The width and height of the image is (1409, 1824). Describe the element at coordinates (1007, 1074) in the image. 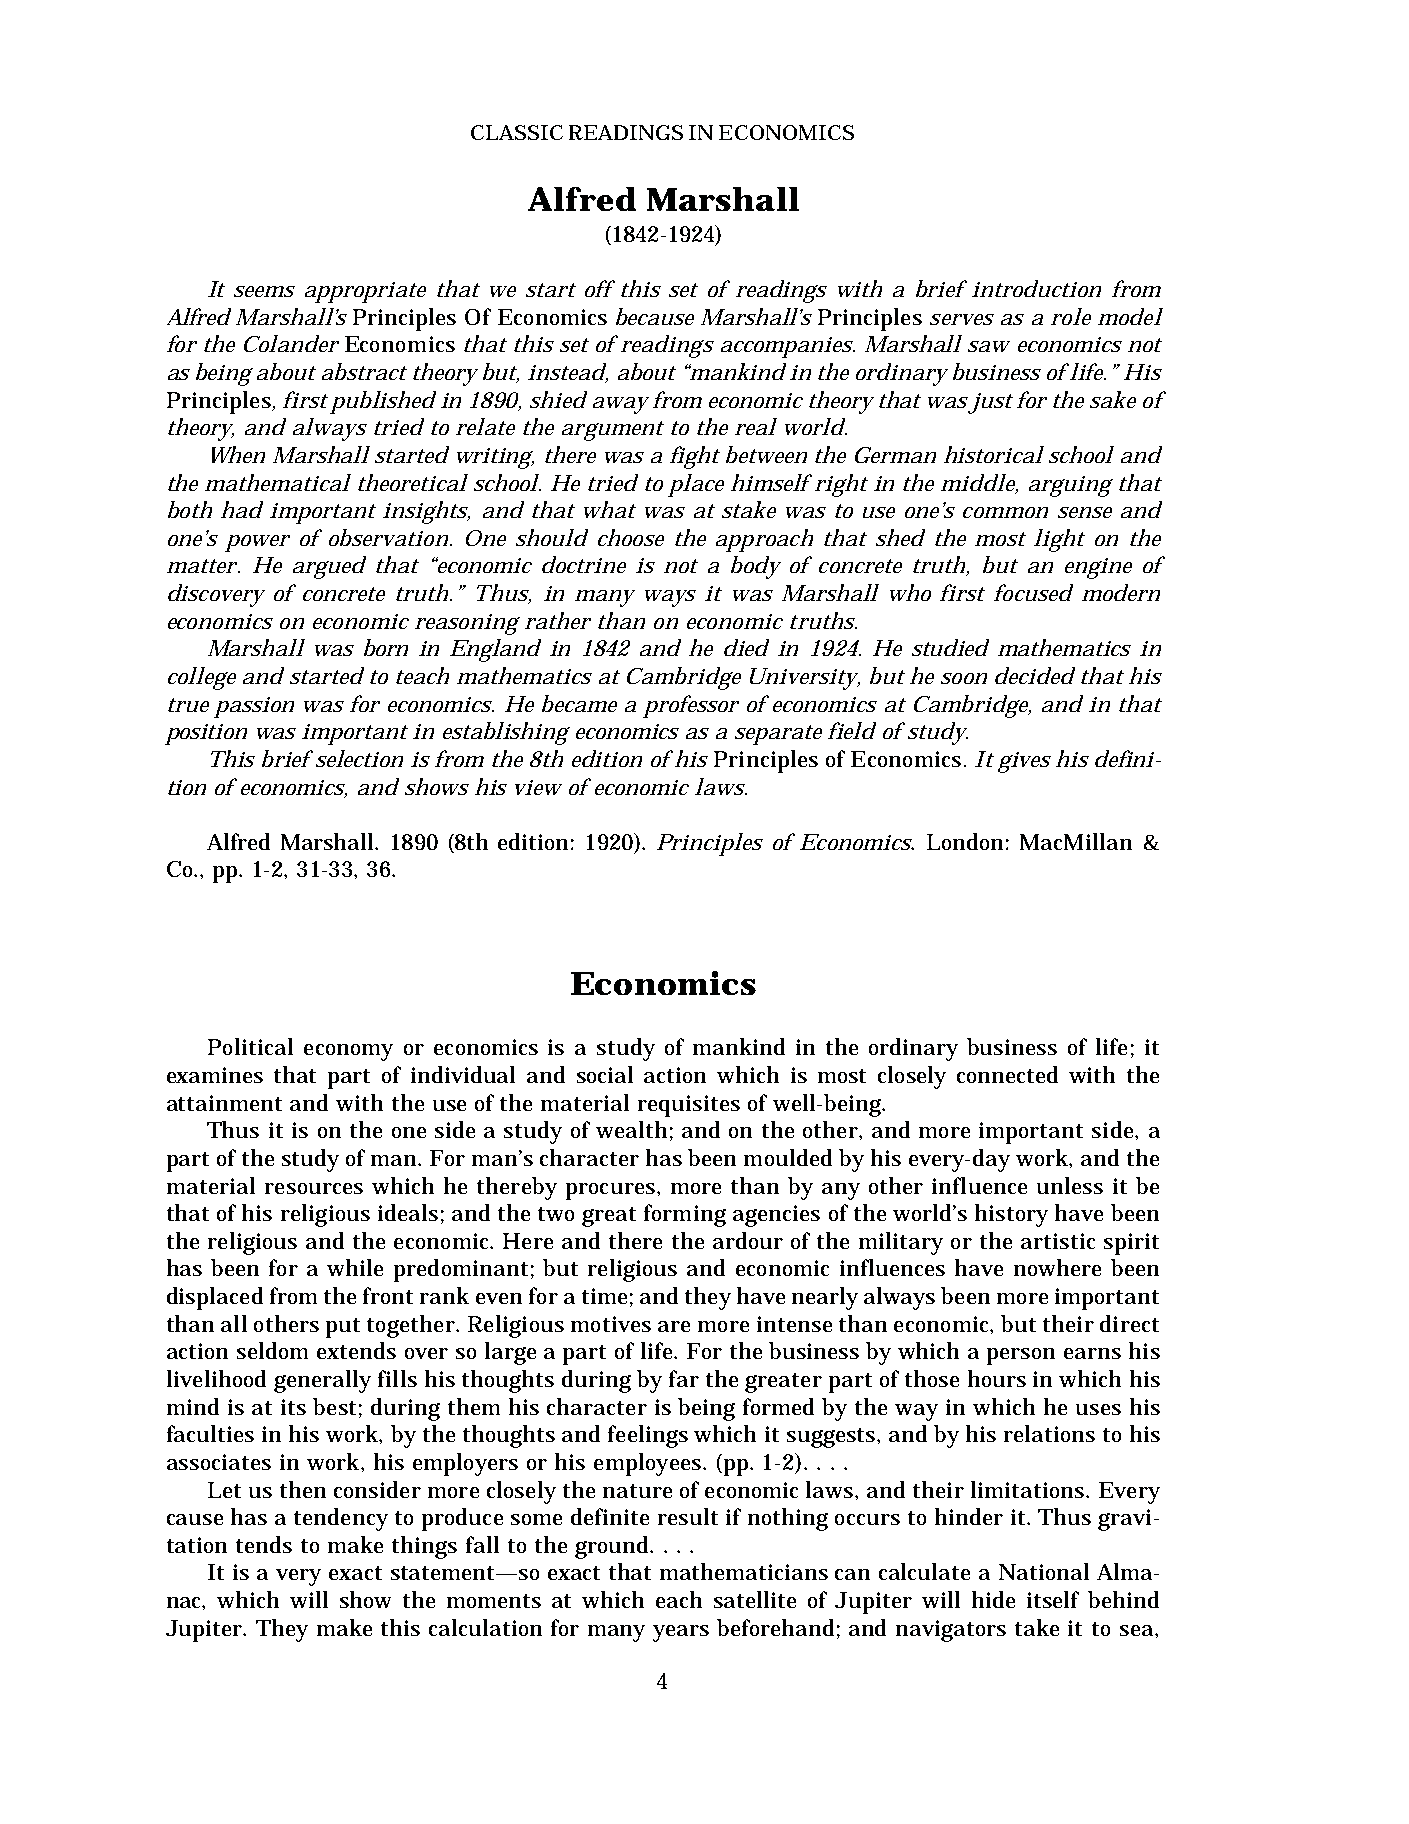

I see `connected` at that location.
